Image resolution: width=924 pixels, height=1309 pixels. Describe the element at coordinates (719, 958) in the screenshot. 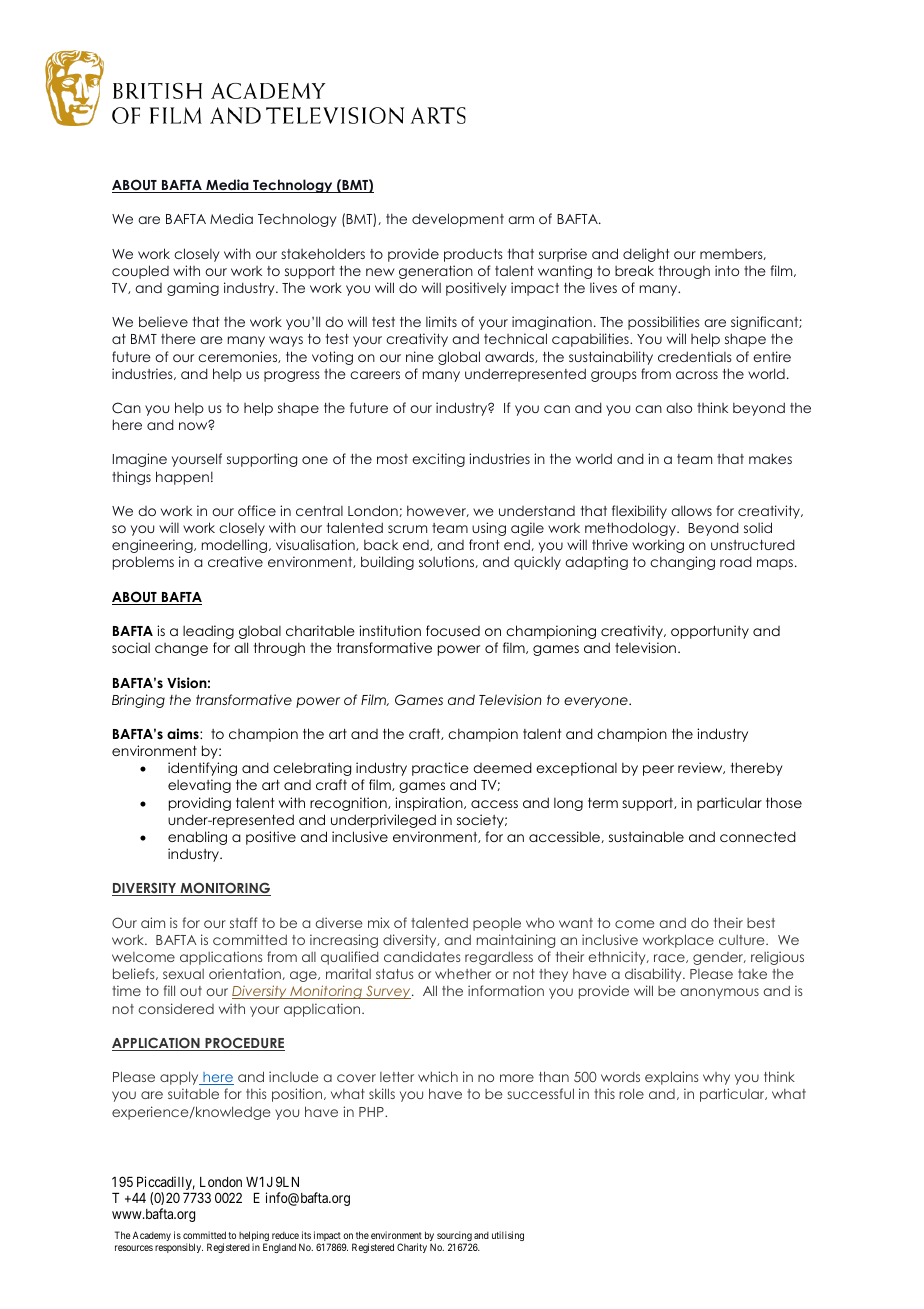

I see `gender` at that location.
